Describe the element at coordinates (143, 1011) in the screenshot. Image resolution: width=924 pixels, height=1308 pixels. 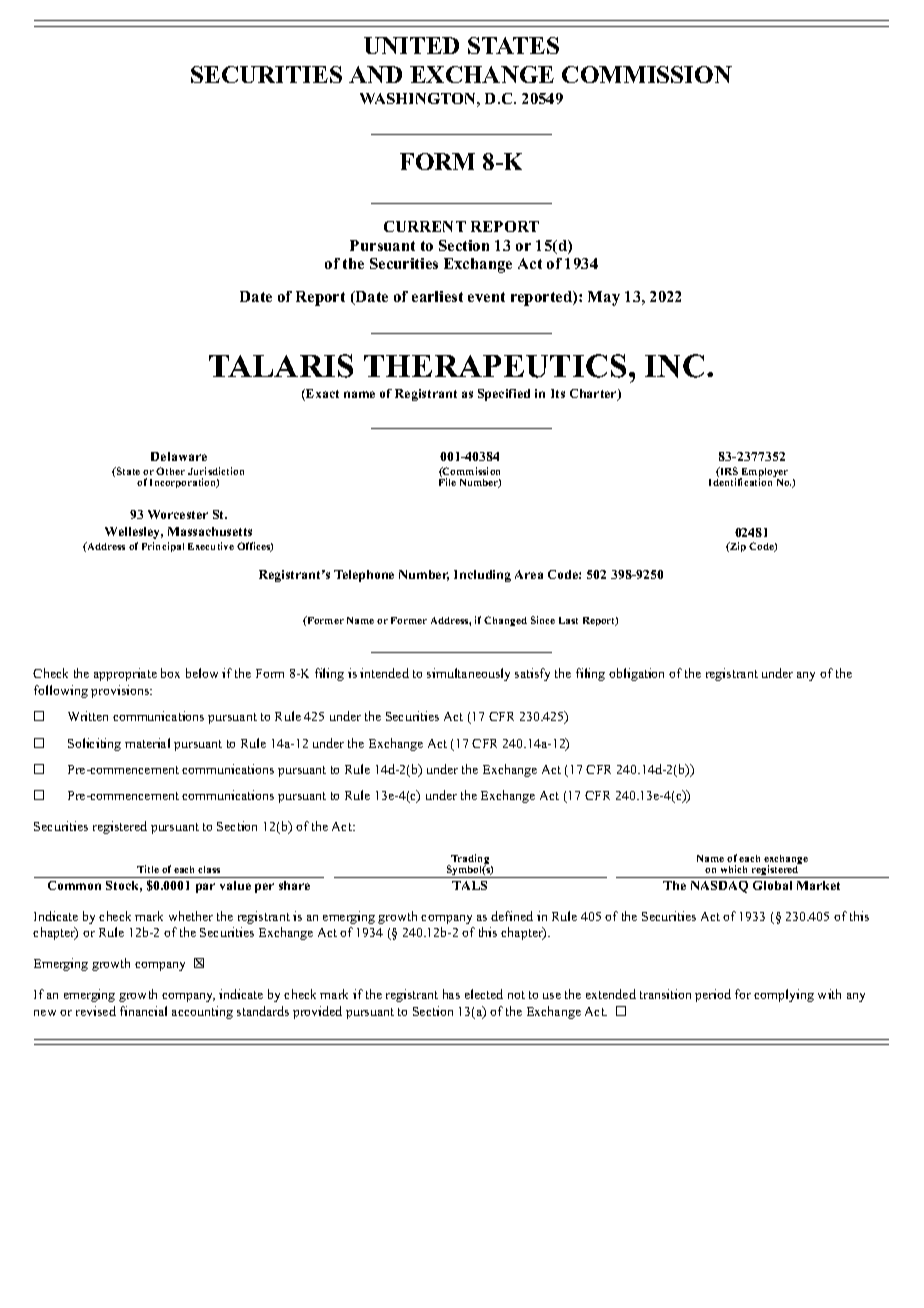
I see `financial` at that location.
